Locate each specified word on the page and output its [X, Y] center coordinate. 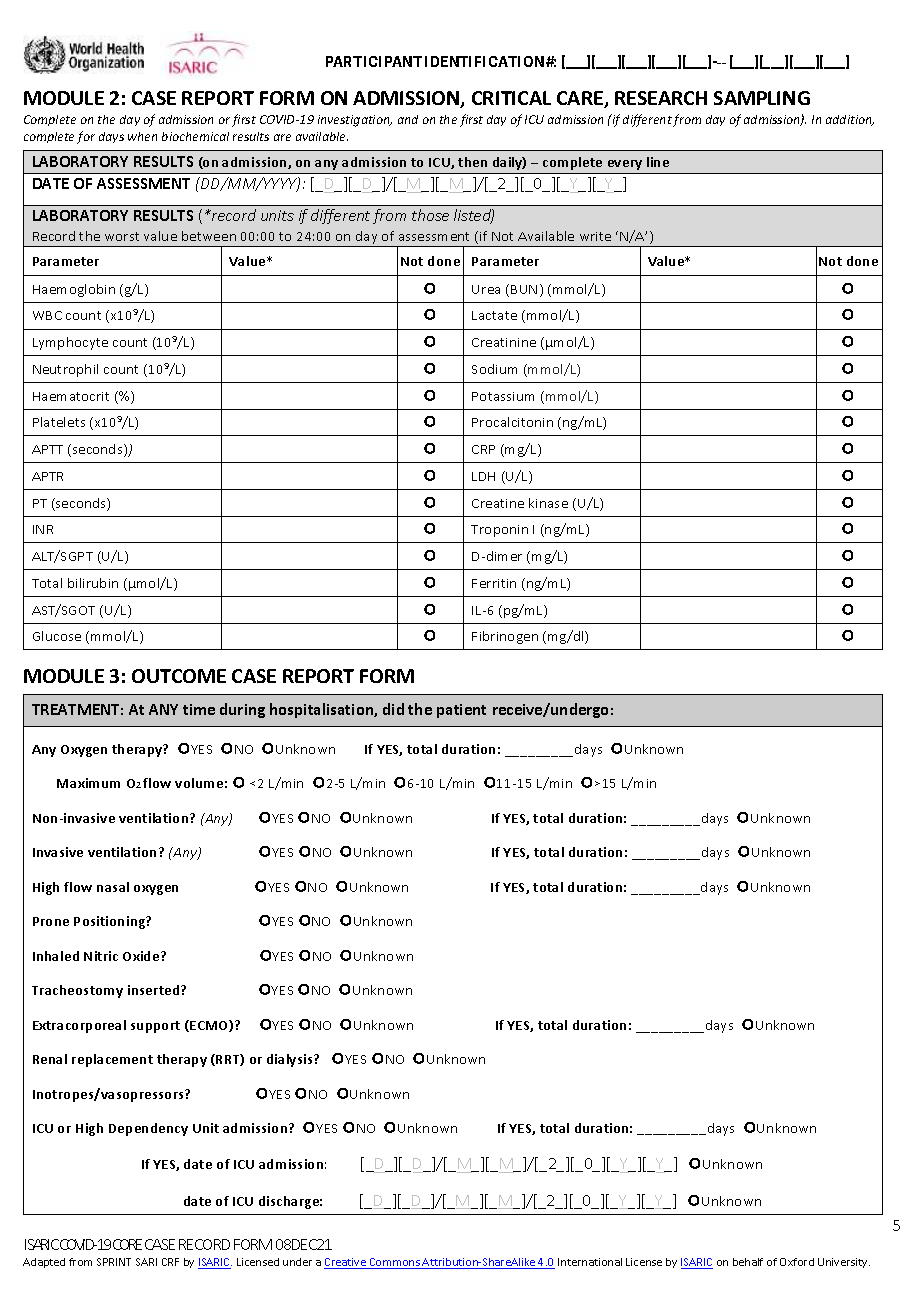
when [142, 136]
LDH [483, 476]
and [408, 119]
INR [43, 529]
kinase [548, 503]
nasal [113, 887]
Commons [394, 1263]
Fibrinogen [505, 637]
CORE [127, 1244]
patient [461, 711]
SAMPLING [762, 98]
